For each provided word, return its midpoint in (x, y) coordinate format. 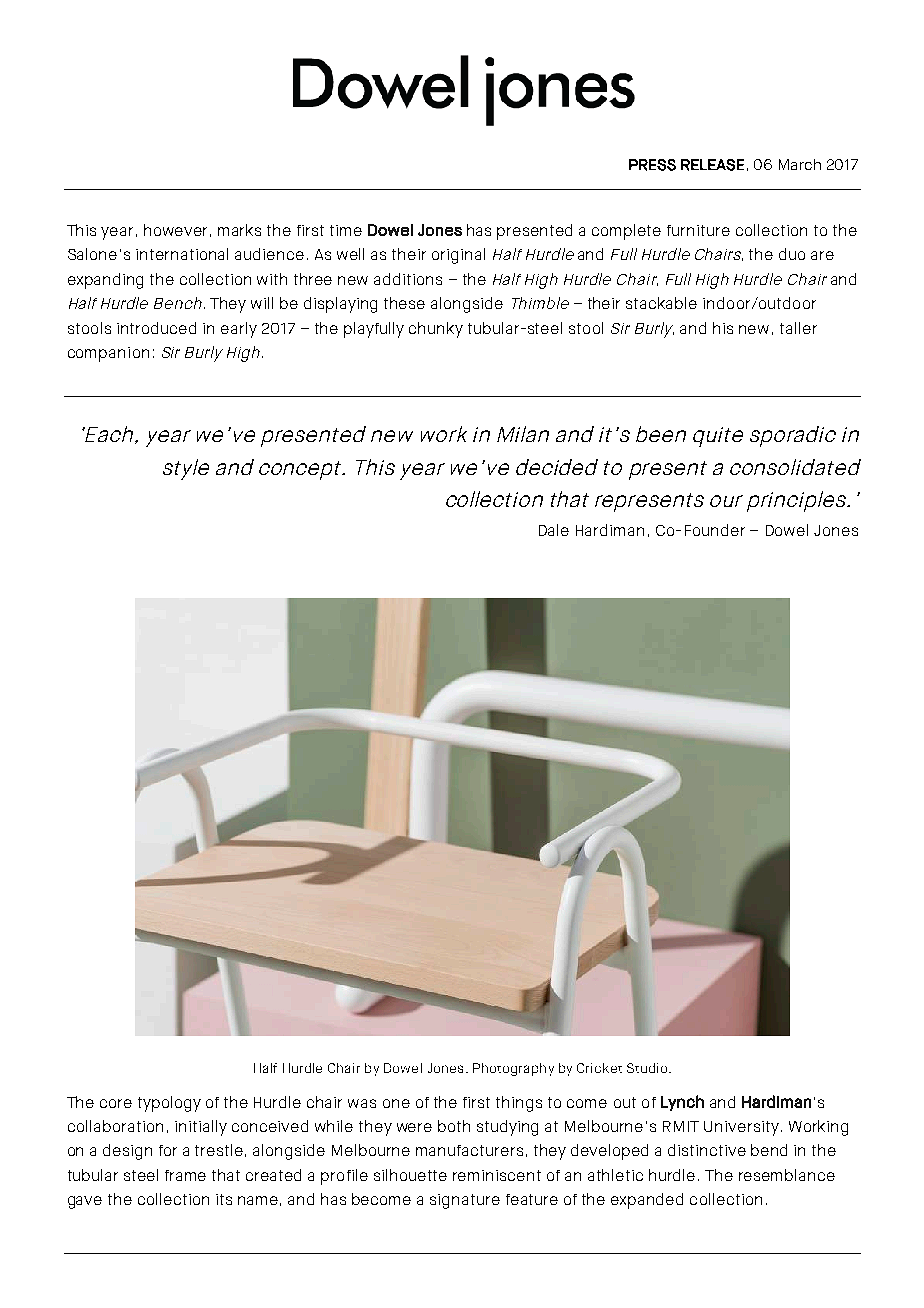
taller (798, 328)
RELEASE (712, 165)
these (404, 303)
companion (108, 354)
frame (185, 1175)
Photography (513, 1069)
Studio (648, 1068)
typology (169, 1104)
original (458, 256)
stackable (661, 303)
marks (239, 230)
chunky (436, 330)
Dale (554, 530)
